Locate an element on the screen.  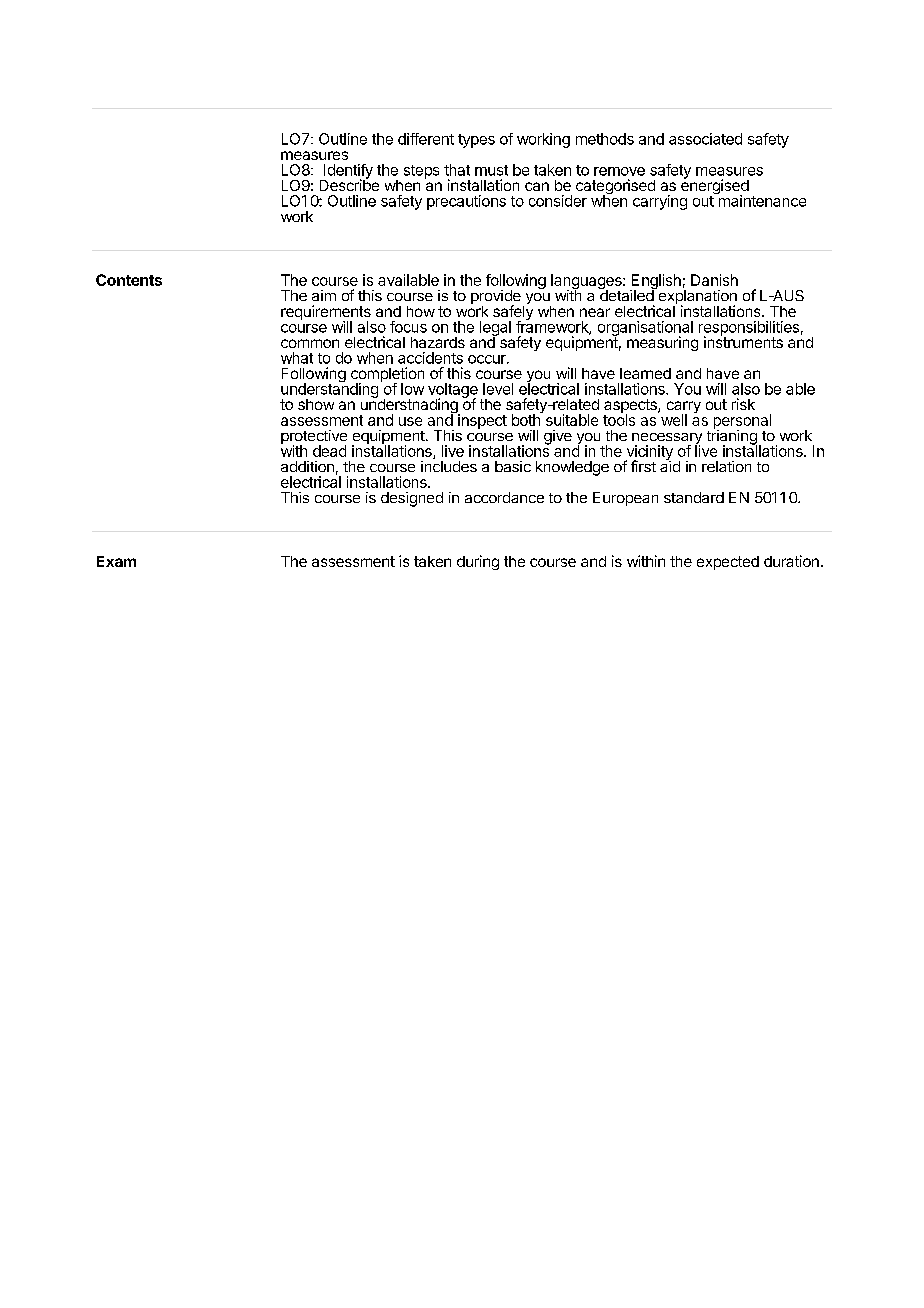
types is located at coordinates (476, 141).
